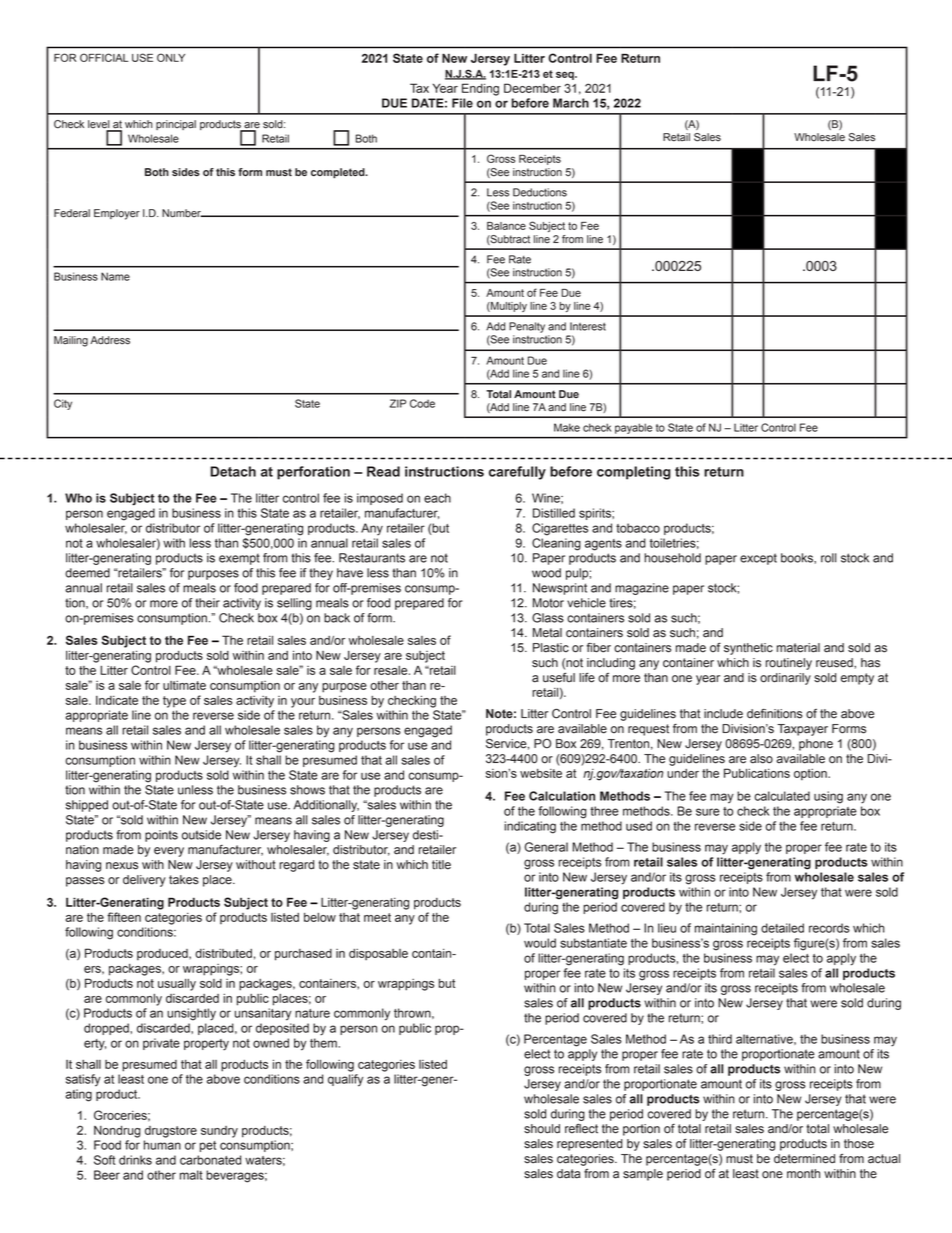  What do you see at coordinates (176, 125) in the screenshot?
I see `principal` at bounding box center [176, 125].
